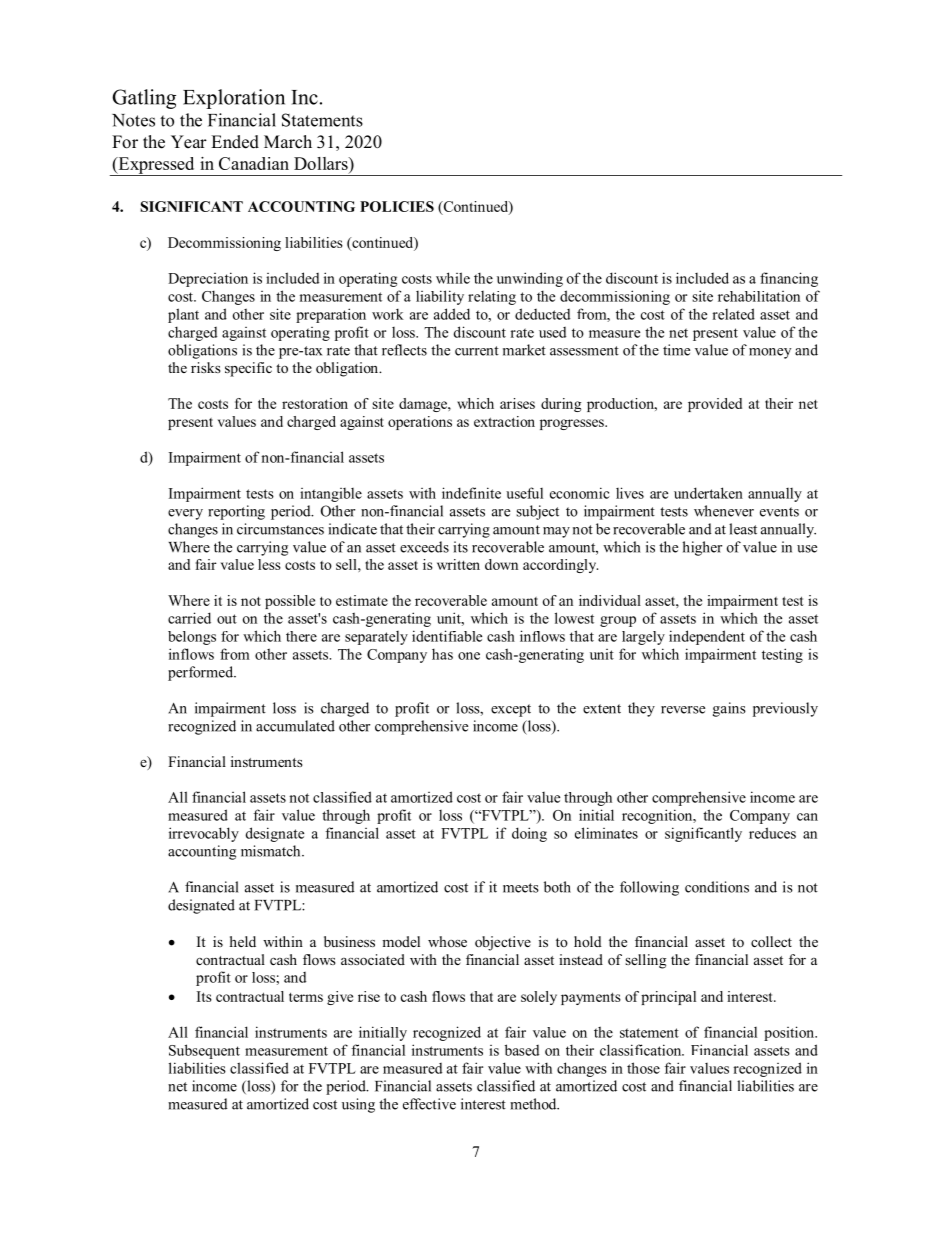 The width and height of the image is (952, 1233). What do you see at coordinates (511, 710) in the image?
I see `except` at bounding box center [511, 710].
